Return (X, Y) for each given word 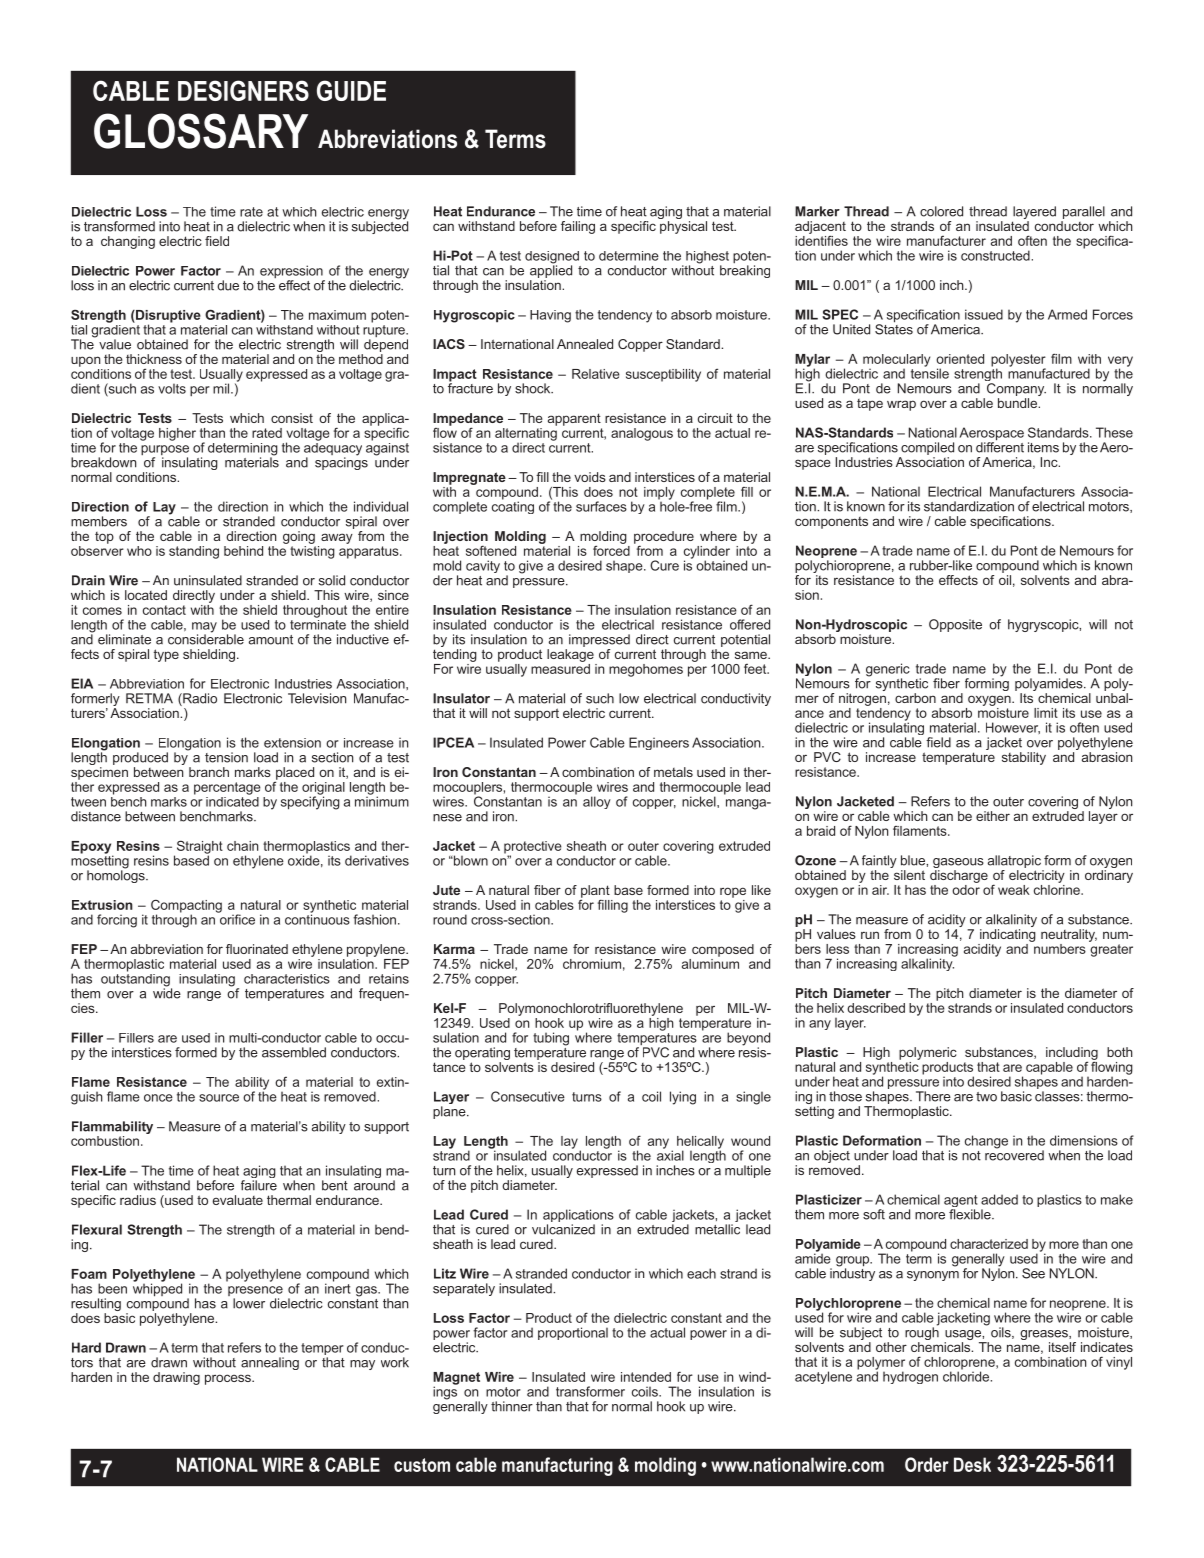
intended (646, 1377)
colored (941, 211)
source (219, 1098)
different (1000, 446)
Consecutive (528, 1096)
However (1013, 728)
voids (590, 477)
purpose (165, 451)
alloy (597, 802)
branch (209, 772)
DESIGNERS (243, 90)
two (986, 1097)
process (229, 1379)
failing (578, 227)
